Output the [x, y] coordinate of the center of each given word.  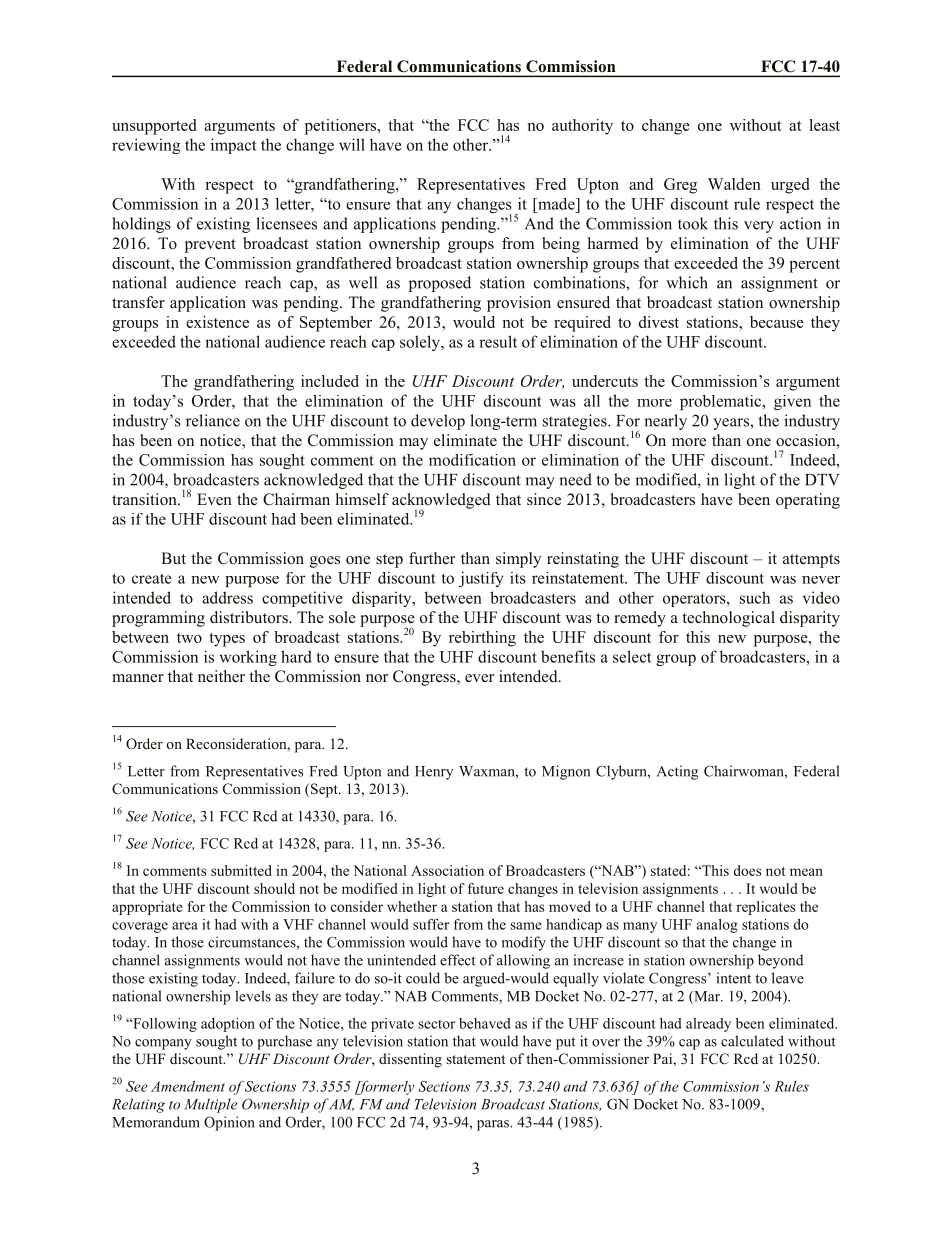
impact [234, 146]
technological [728, 619]
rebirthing [482, 639]
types [227, 640]
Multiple [210, 1105]
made [556, 204]
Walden [734, 184]
